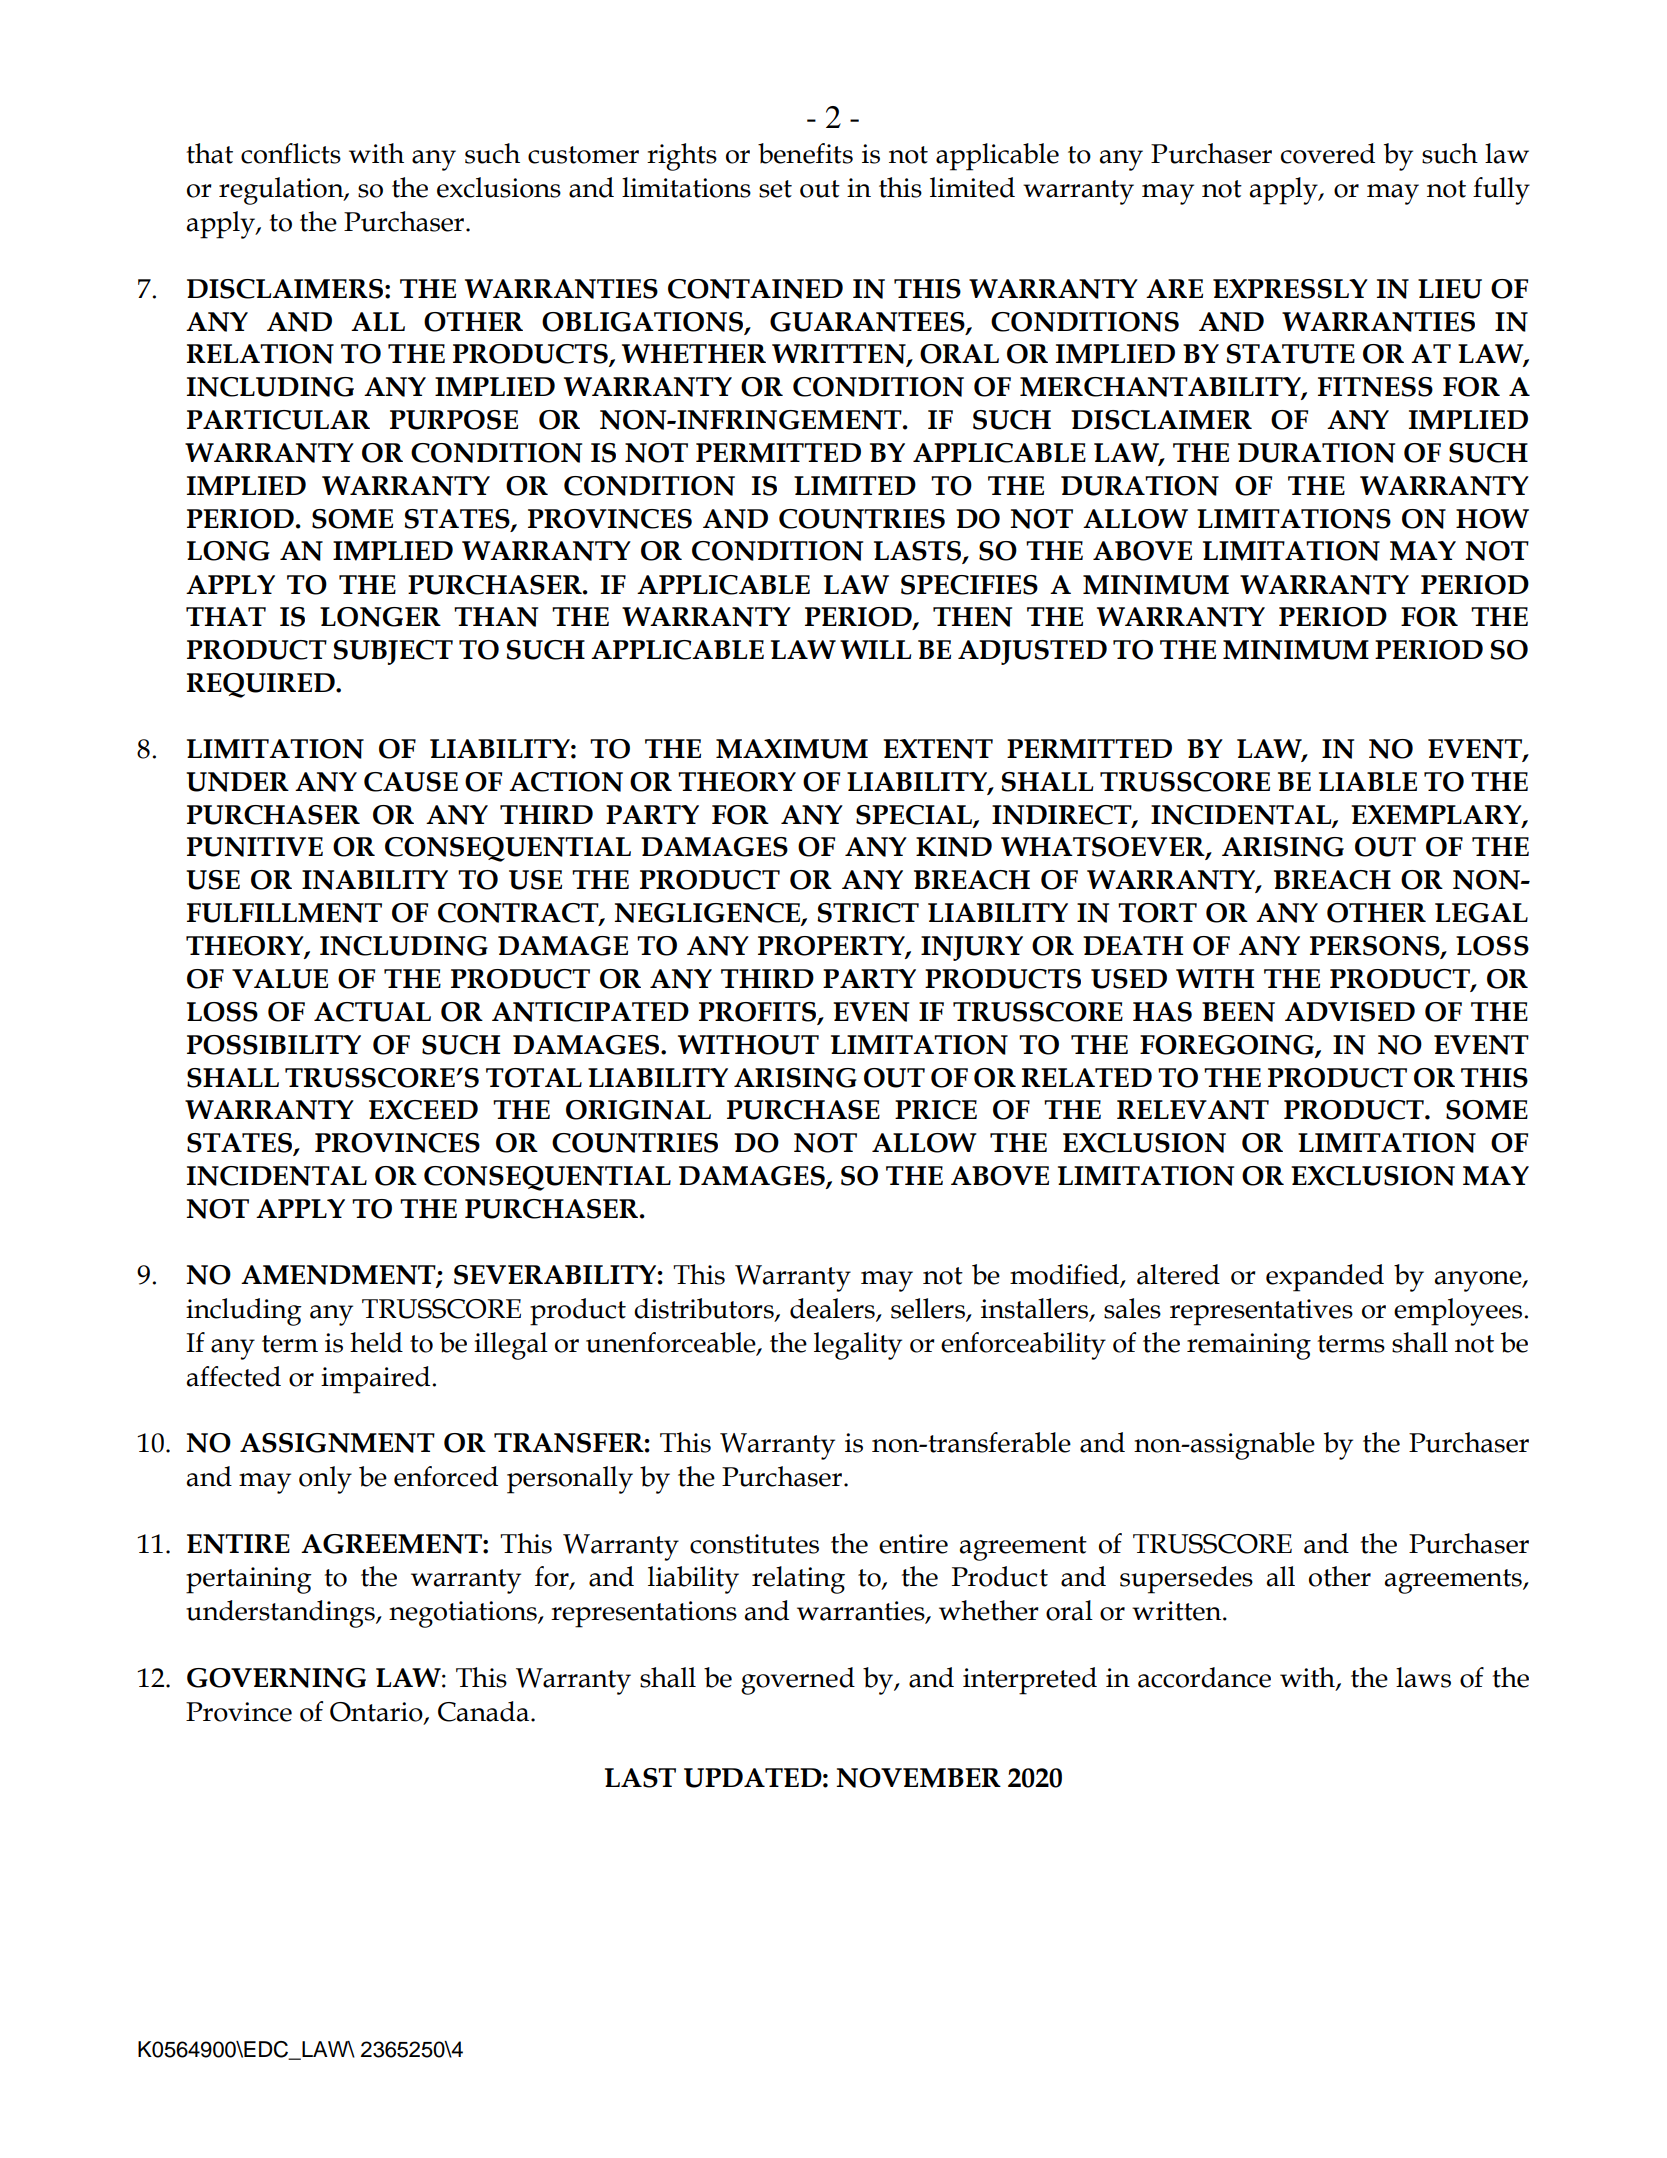 This screenshot has width=1667, height=2158. What do you see at coordinates (969, 585) in the screenshot?
I see `SPECIFIES` at bounding box center [969, 585].
